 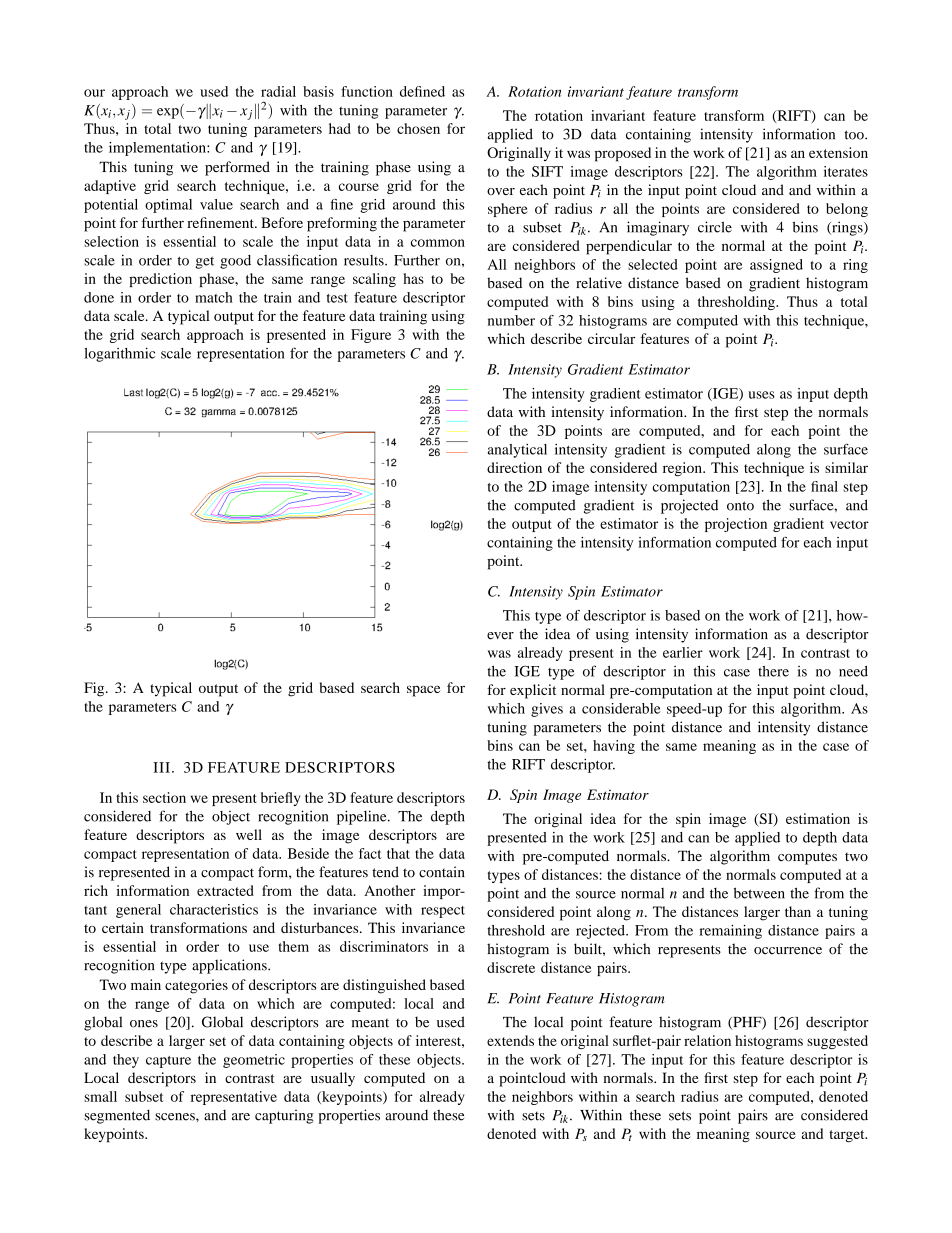 I want to click on space, so click(x=423, y=691).
